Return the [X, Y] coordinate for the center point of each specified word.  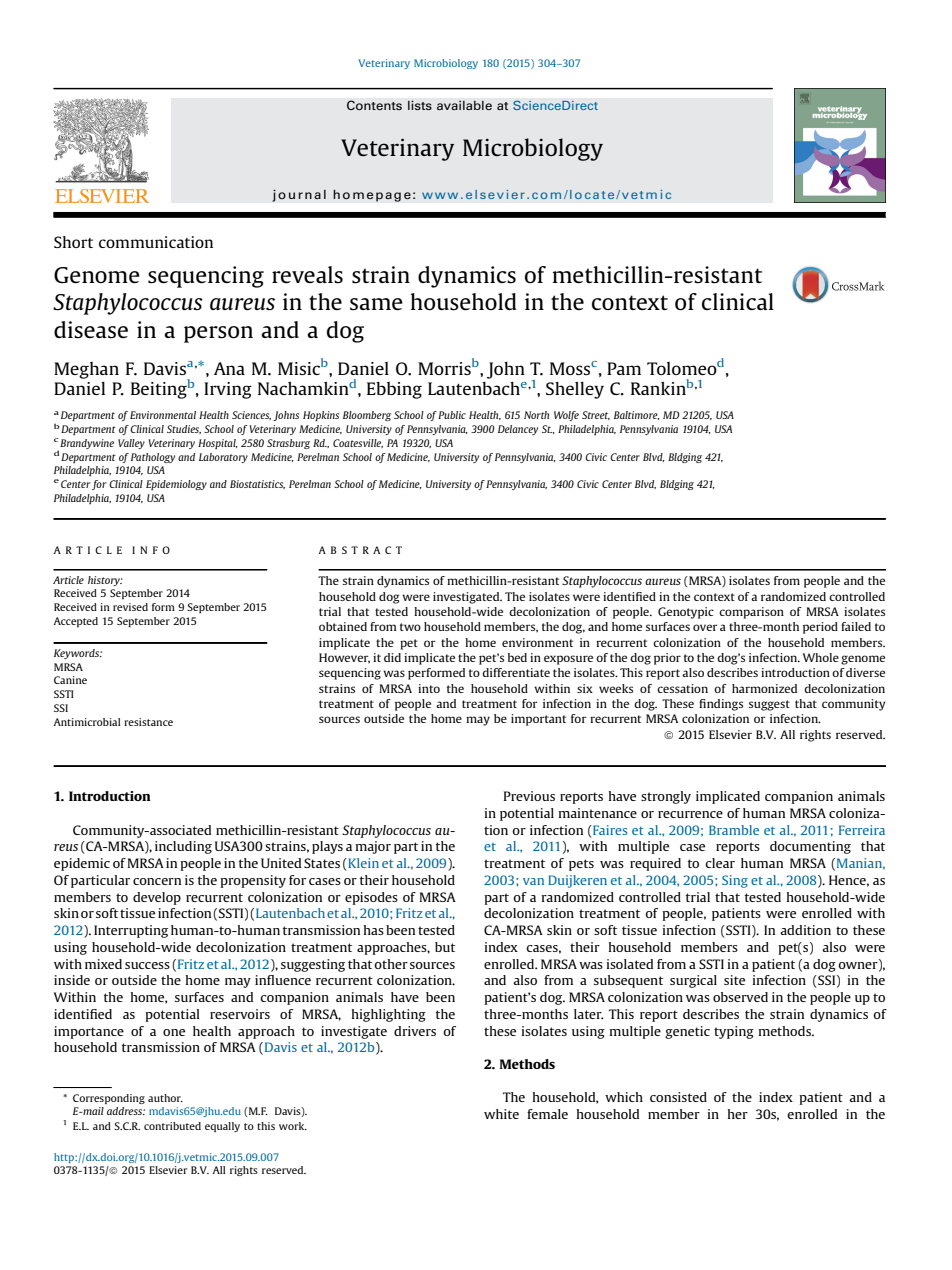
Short [73, 242]
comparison [751, 613]
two [410, 627]
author [165, 1098]
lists [420, 105]
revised [130, 607]
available [464, 105]
